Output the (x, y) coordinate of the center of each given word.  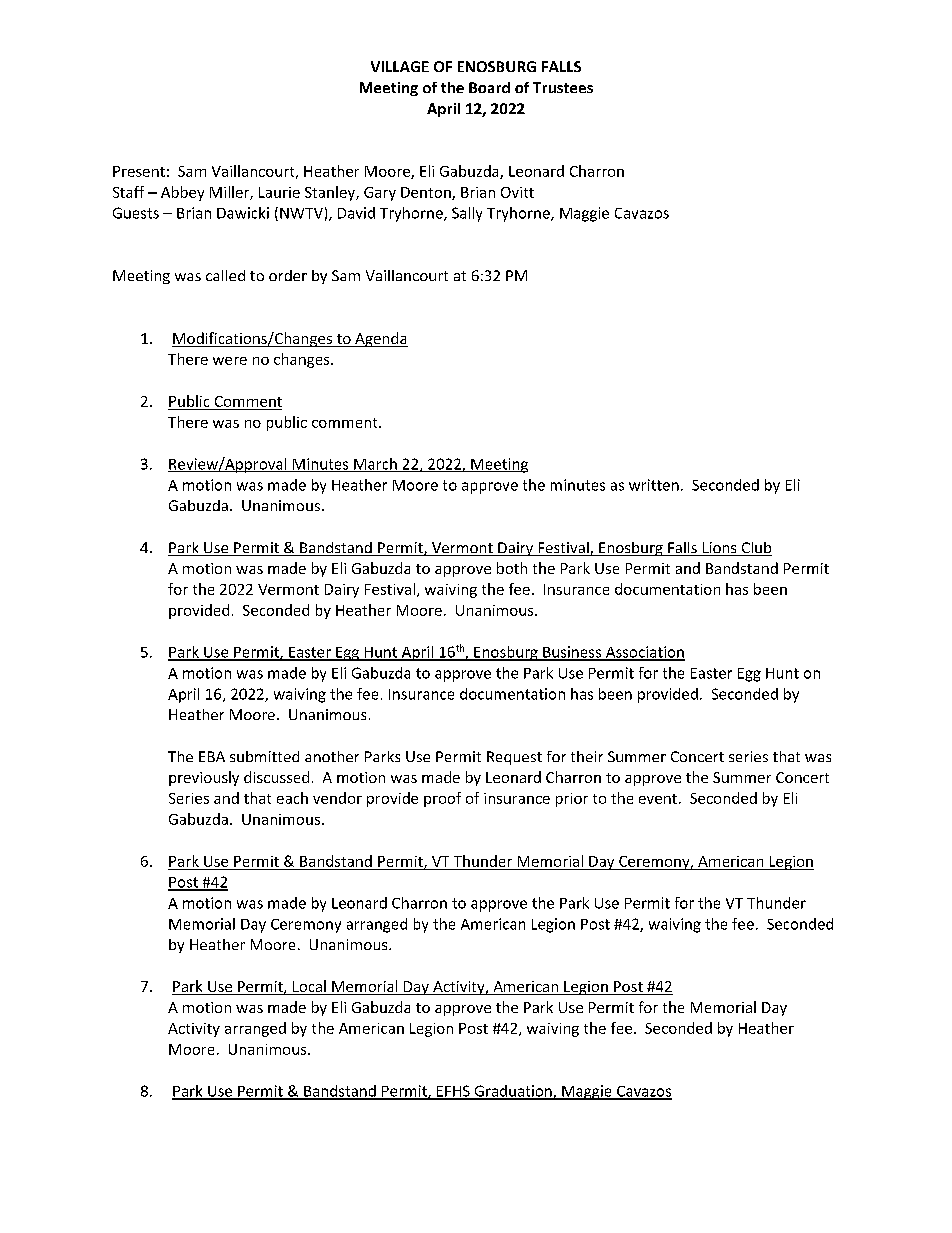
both (512, 568)
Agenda (380, 339)
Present (139, 171)
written (654, 485)
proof (442, 799)
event (658, 799)
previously (204, 778)
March (375, 465)
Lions (719, 549)
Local (309, 987)
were (230, 361)
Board (489, 87)
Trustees (563, 87)
